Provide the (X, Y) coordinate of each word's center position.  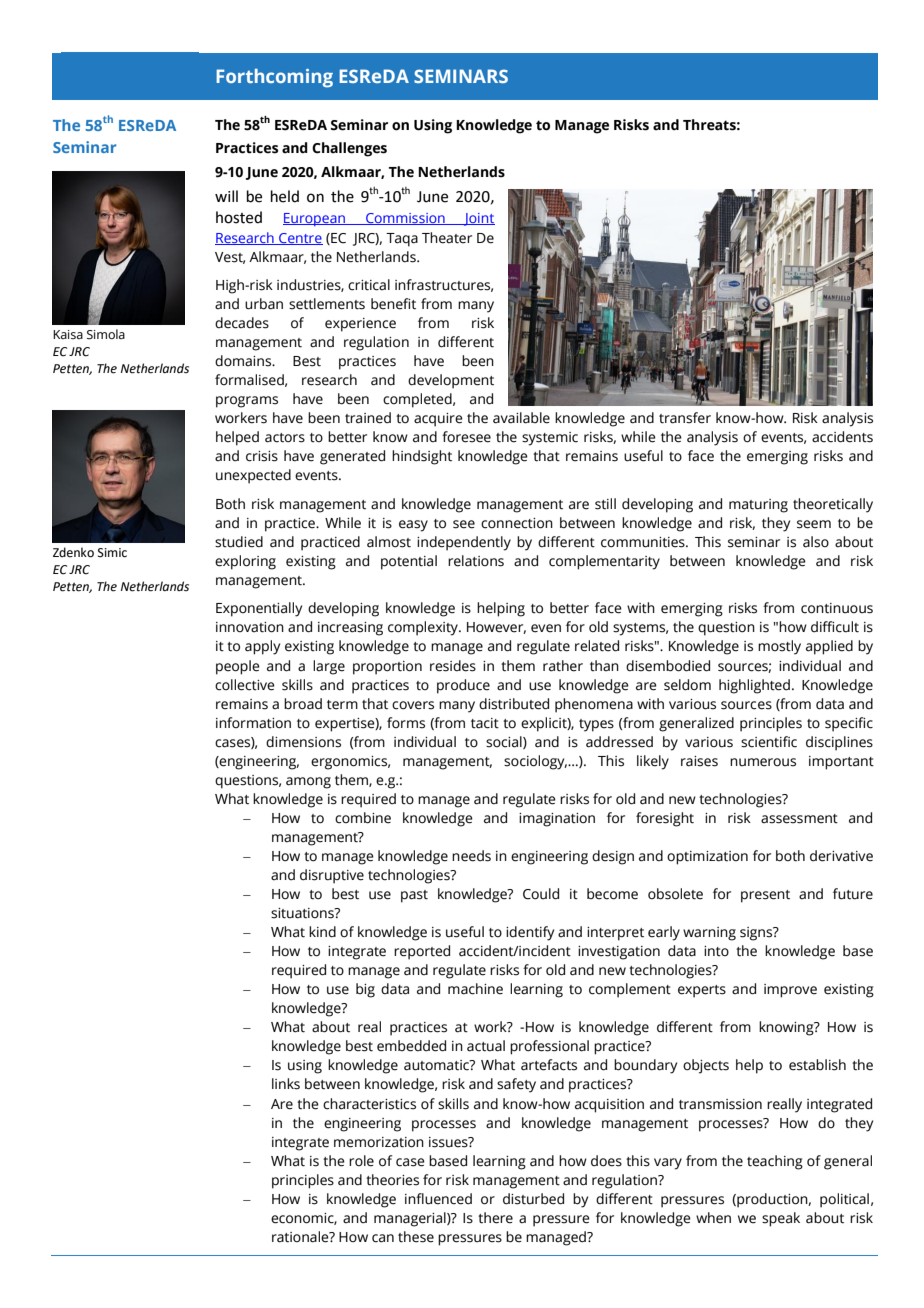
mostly (779, 647)
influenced (438, 1199)
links (286, 1084)
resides (453, 666)
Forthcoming (274, 78)
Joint (478, 219)
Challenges (349, 149)
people (238, 667)
